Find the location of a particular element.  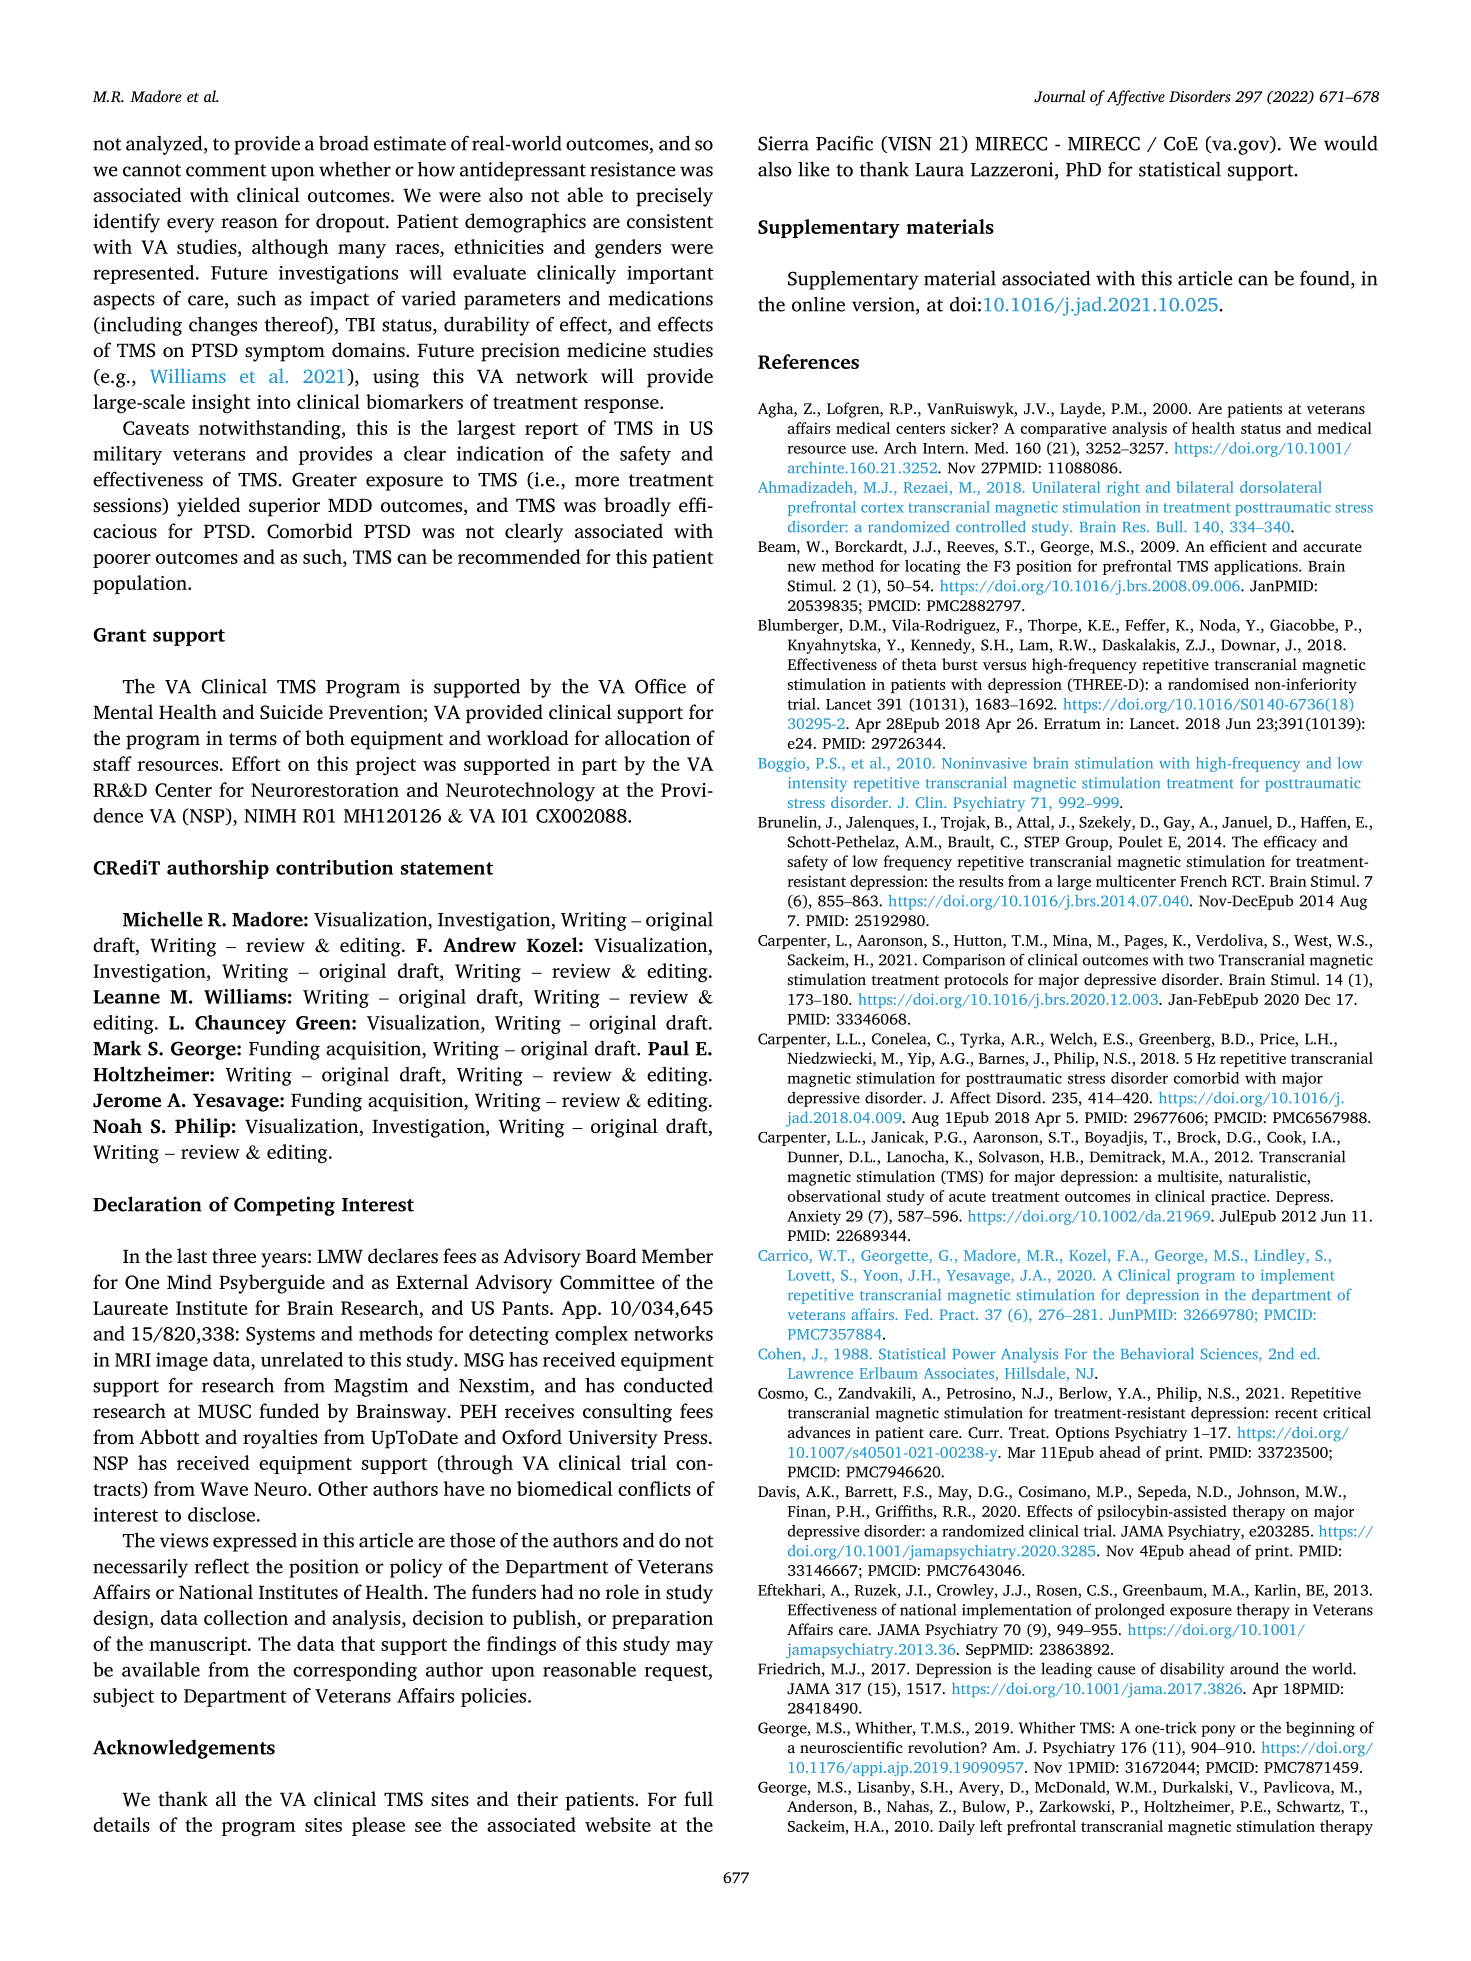

would is located at coordinates (1351, 143).
